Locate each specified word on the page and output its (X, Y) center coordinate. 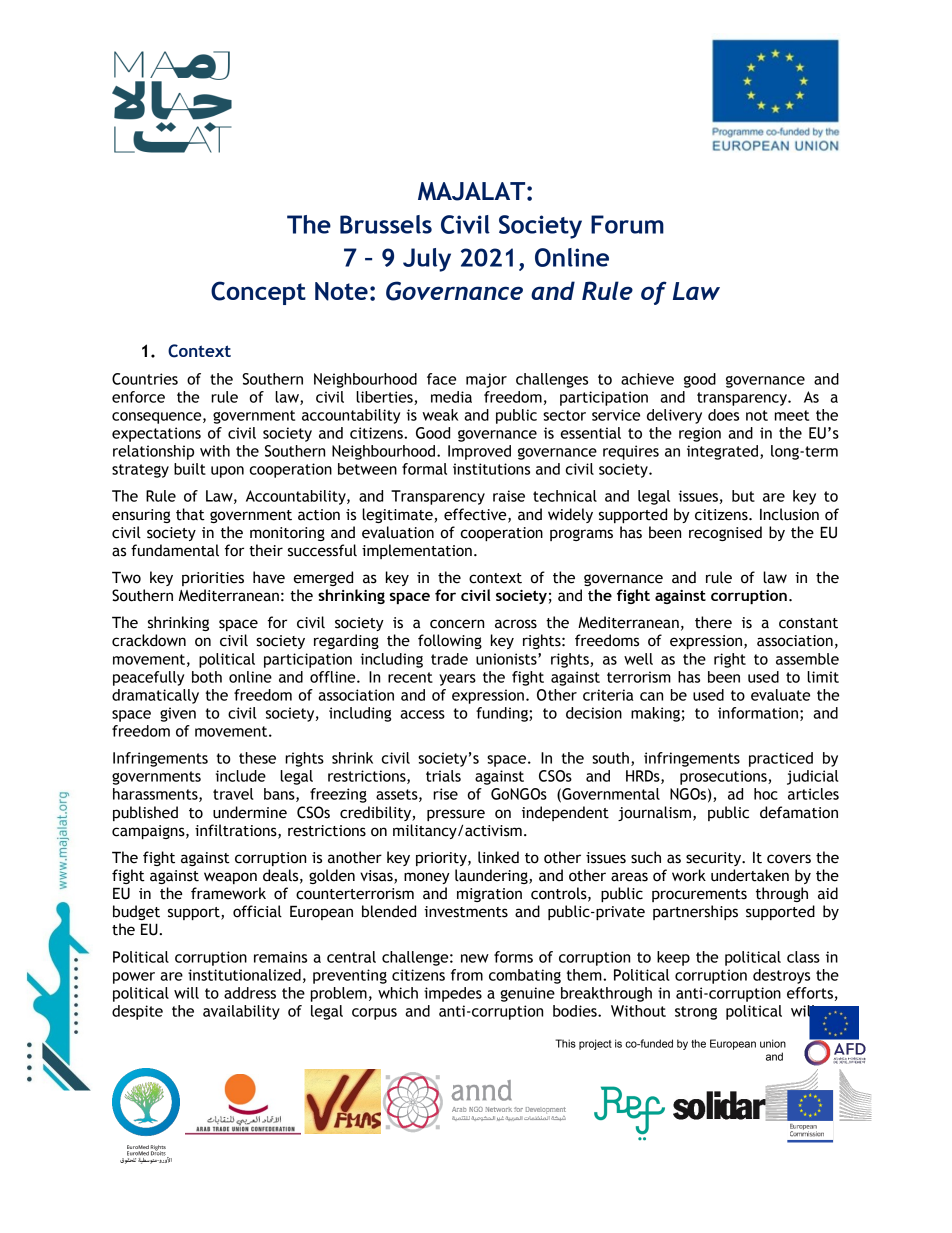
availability (241, 1012)
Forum (627, 224)
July (427, 260)
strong (696, 1013)
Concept (258, 293)
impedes (453, 994)
